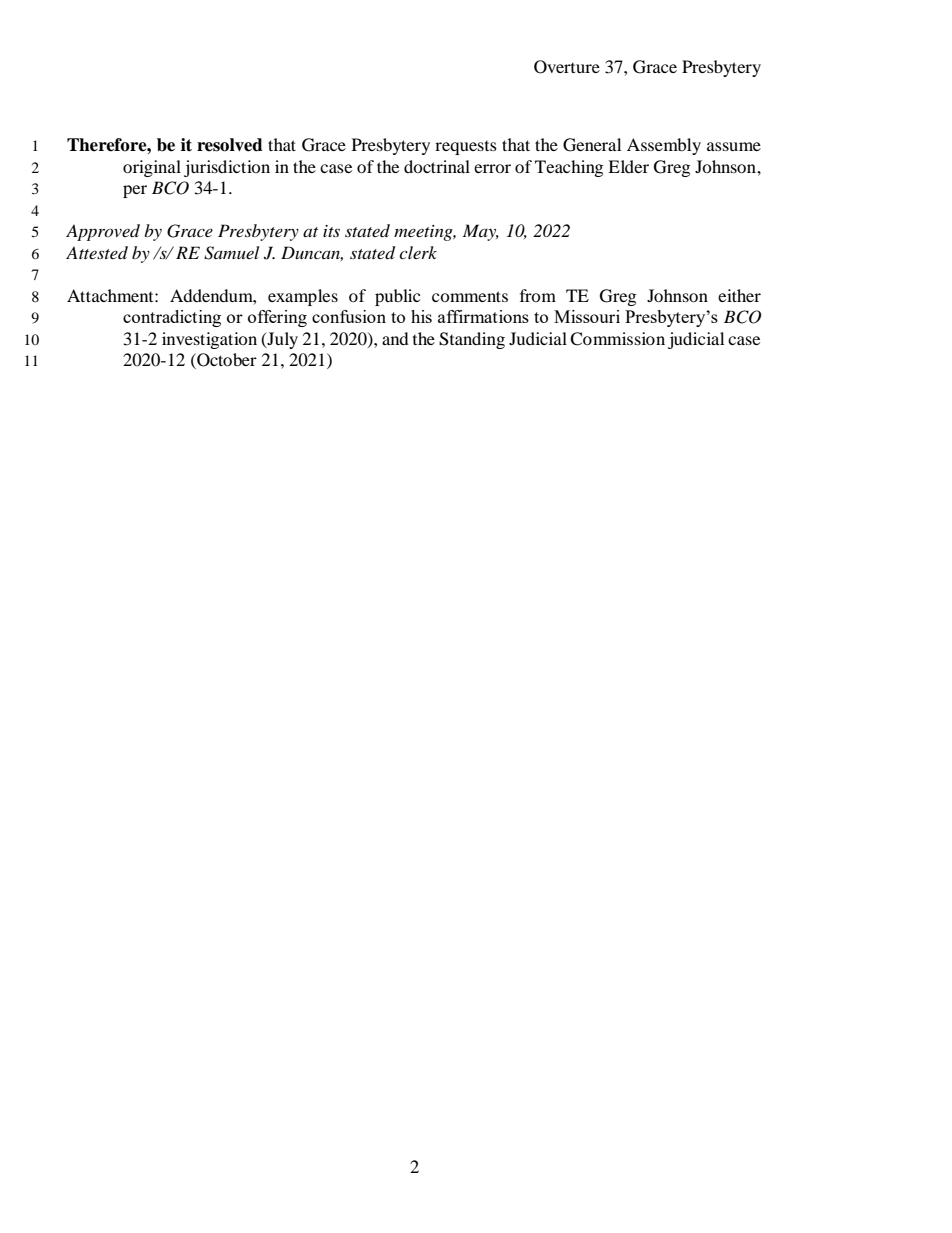  Describe the element at coordinates (472, 340) in the screenshot. I see `Standing` at that location.
